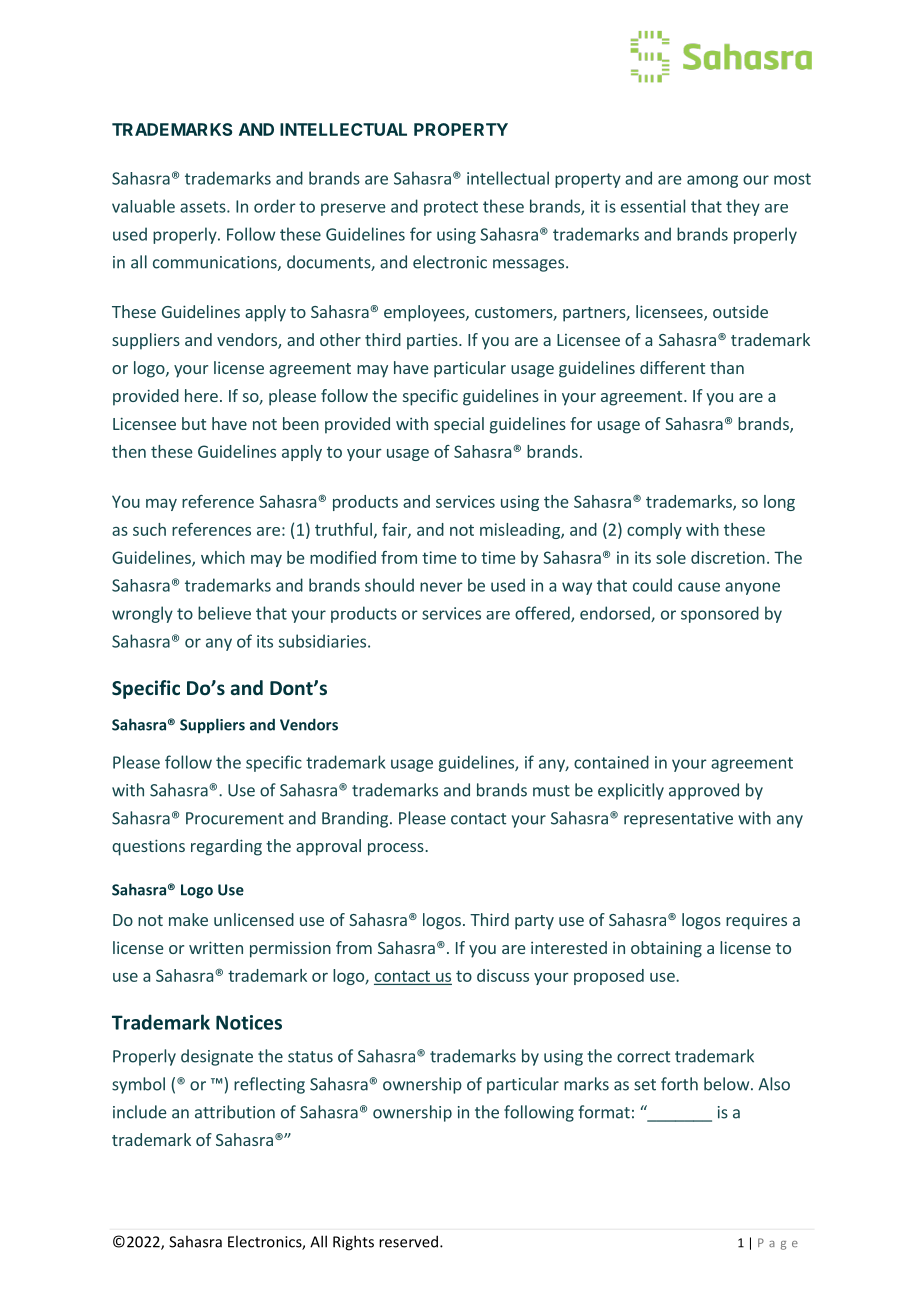 The width and height of the screenshot is (924, 1308). Describe the element at coordinates (756, 921) in the screenshot. I see `requires` at that location.
